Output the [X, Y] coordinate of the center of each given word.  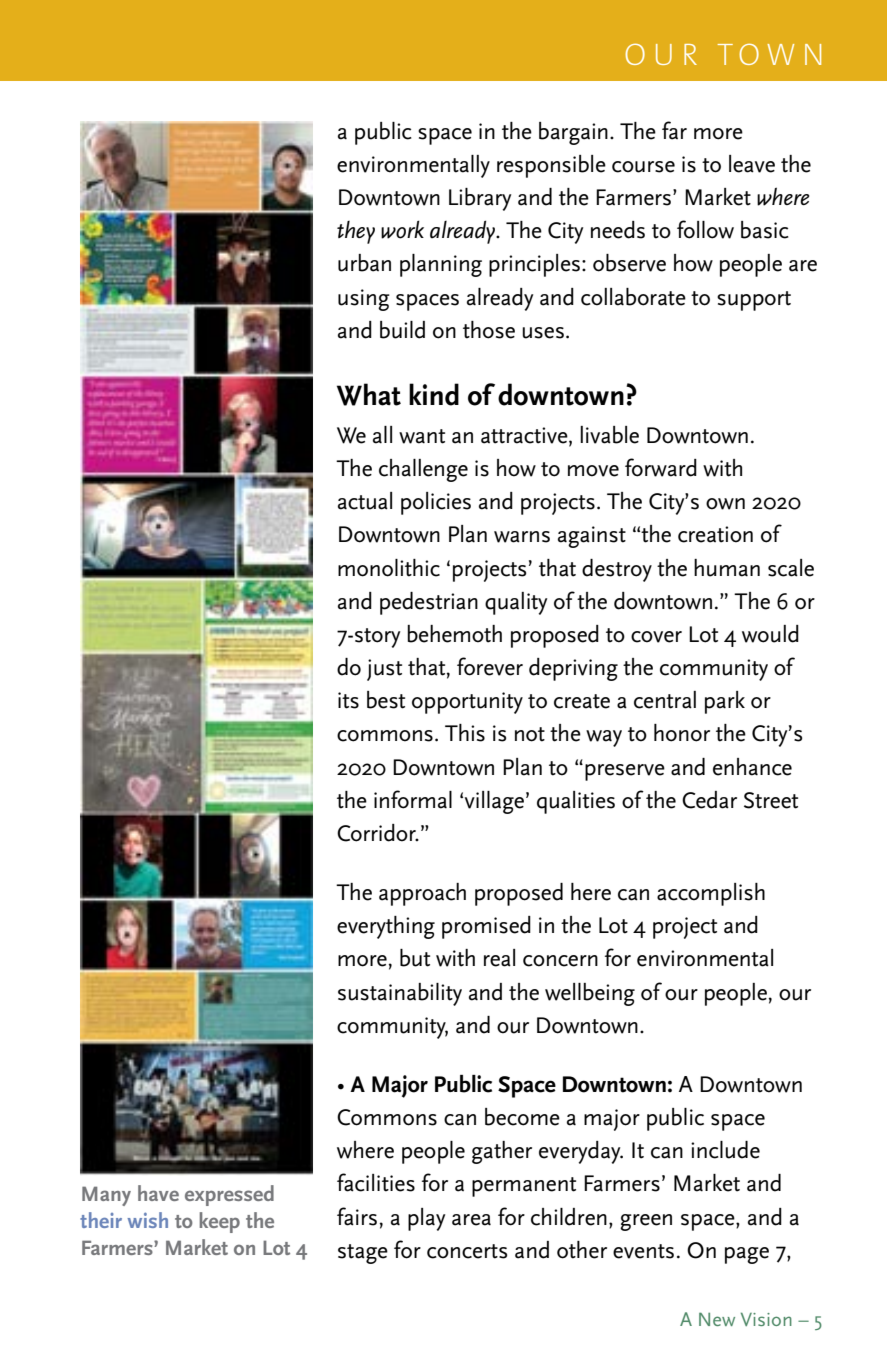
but [415, 958]
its [348, 700]
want [422, 436]
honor [682, 733]
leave [752, 164]
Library [480, 199]
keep [220, 1222]
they [356, 232]
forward [661, 467]
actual [365, 501]
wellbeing [590, 994]
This [465, 733]
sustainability [400, 994]
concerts [467, 1251]
